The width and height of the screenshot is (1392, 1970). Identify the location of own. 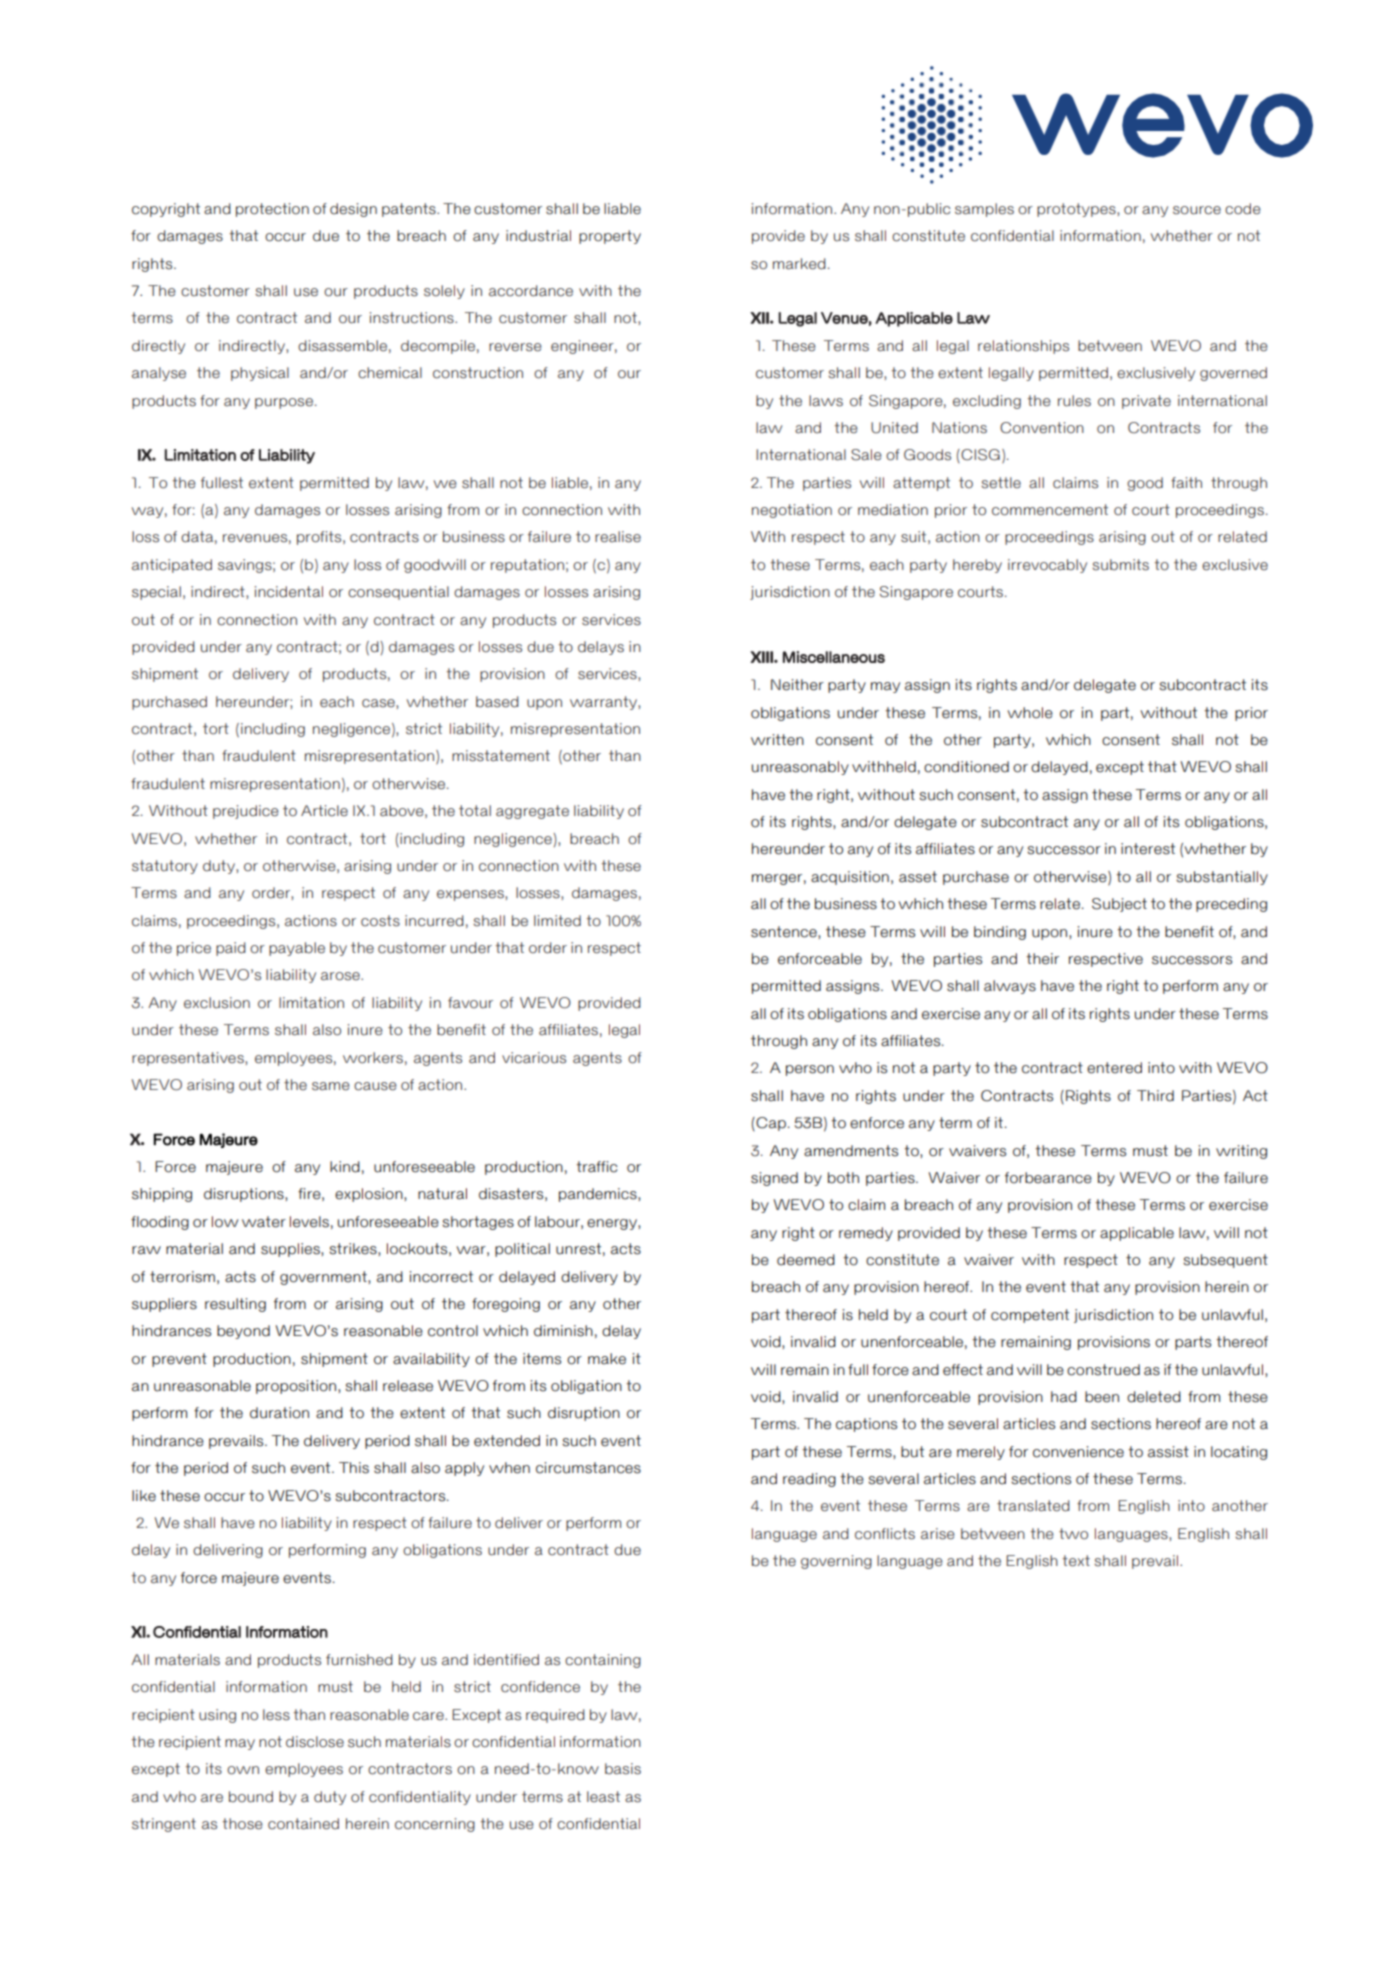
(243, 1770).
